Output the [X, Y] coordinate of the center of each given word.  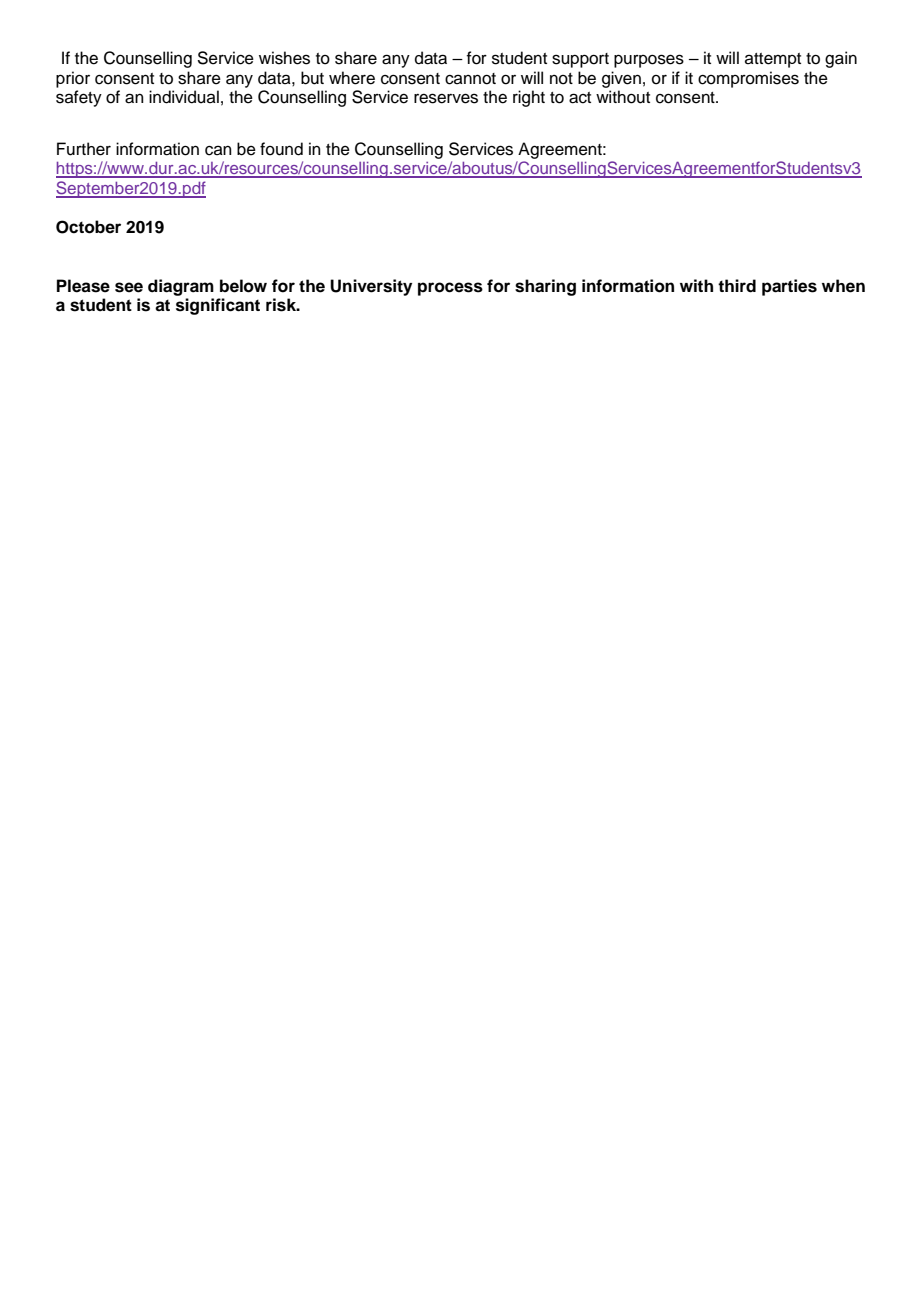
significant [218, 306]
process [450, 289]
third [737, 286]
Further [84, 149]
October [88, 227]
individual [184, 97]
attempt [773, 60]
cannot [470, 79]
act [580, 98]
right [529, 98]
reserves [446, 98]
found [281, 149]
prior [73, 79]
